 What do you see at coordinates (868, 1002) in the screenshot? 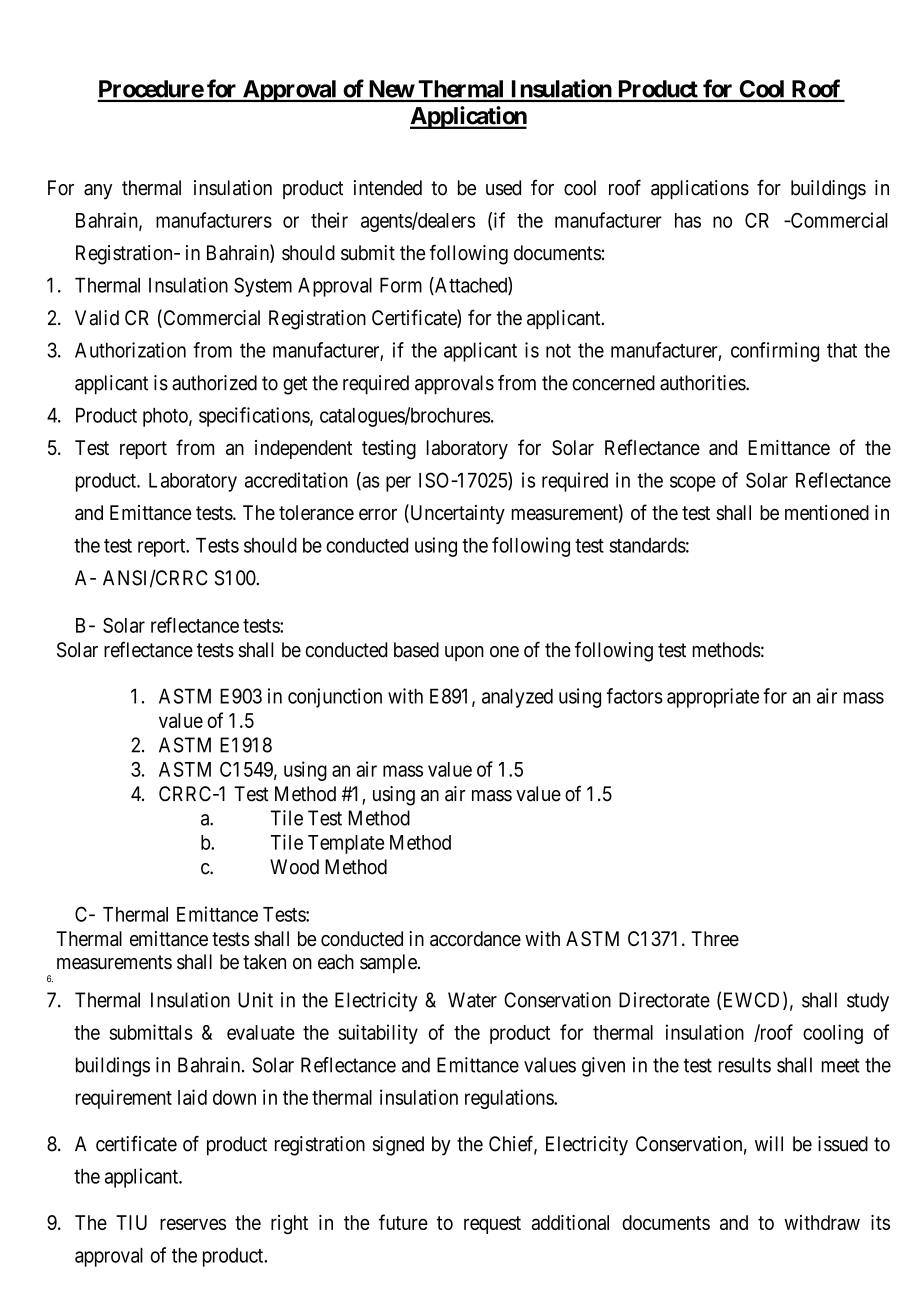
I see `study` at bounding box center [868, 1002].
